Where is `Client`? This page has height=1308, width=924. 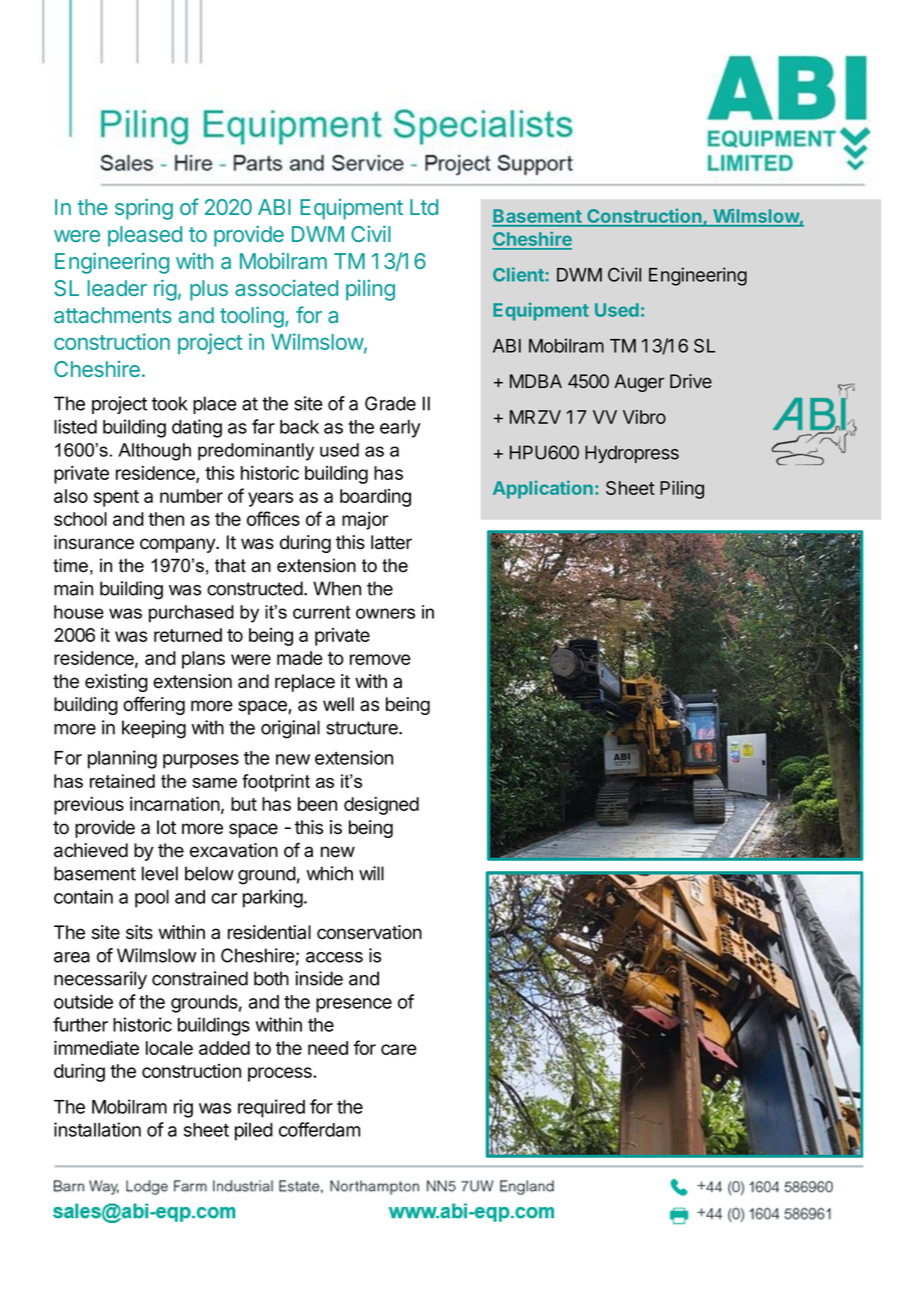
Client is located at coordinates (519, 274).
